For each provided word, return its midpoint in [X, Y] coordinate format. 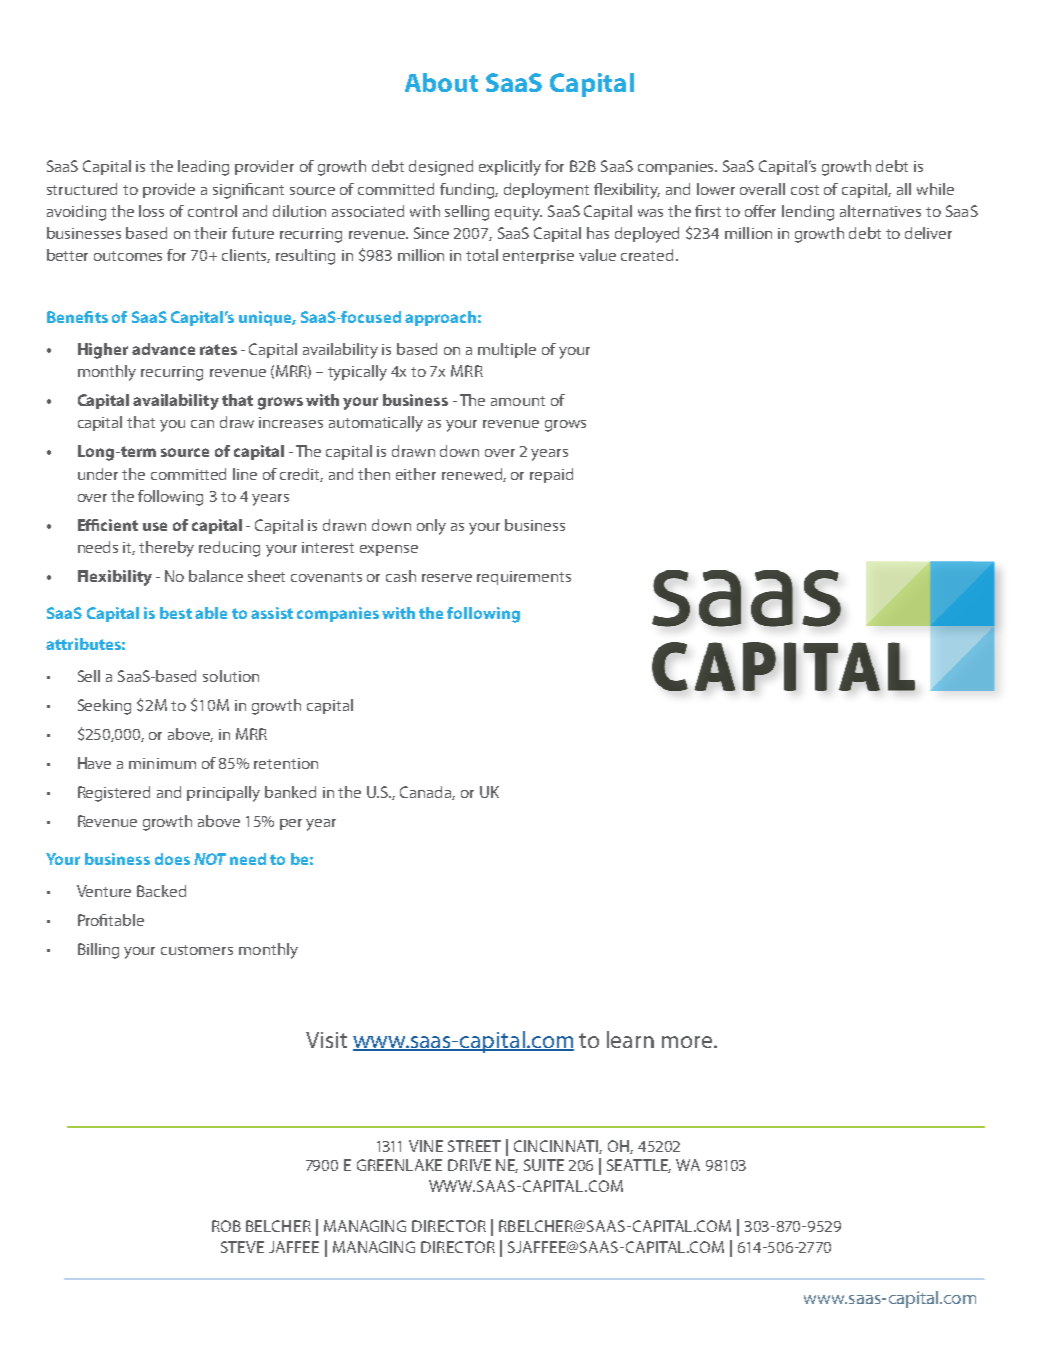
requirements [524, 578]
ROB [226, 1226]
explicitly [510, 168]
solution [231, 676]
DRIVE [469, 1165]
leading [203, 168]
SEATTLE [639, 1166]
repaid [551, 475]
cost [805, 190]
